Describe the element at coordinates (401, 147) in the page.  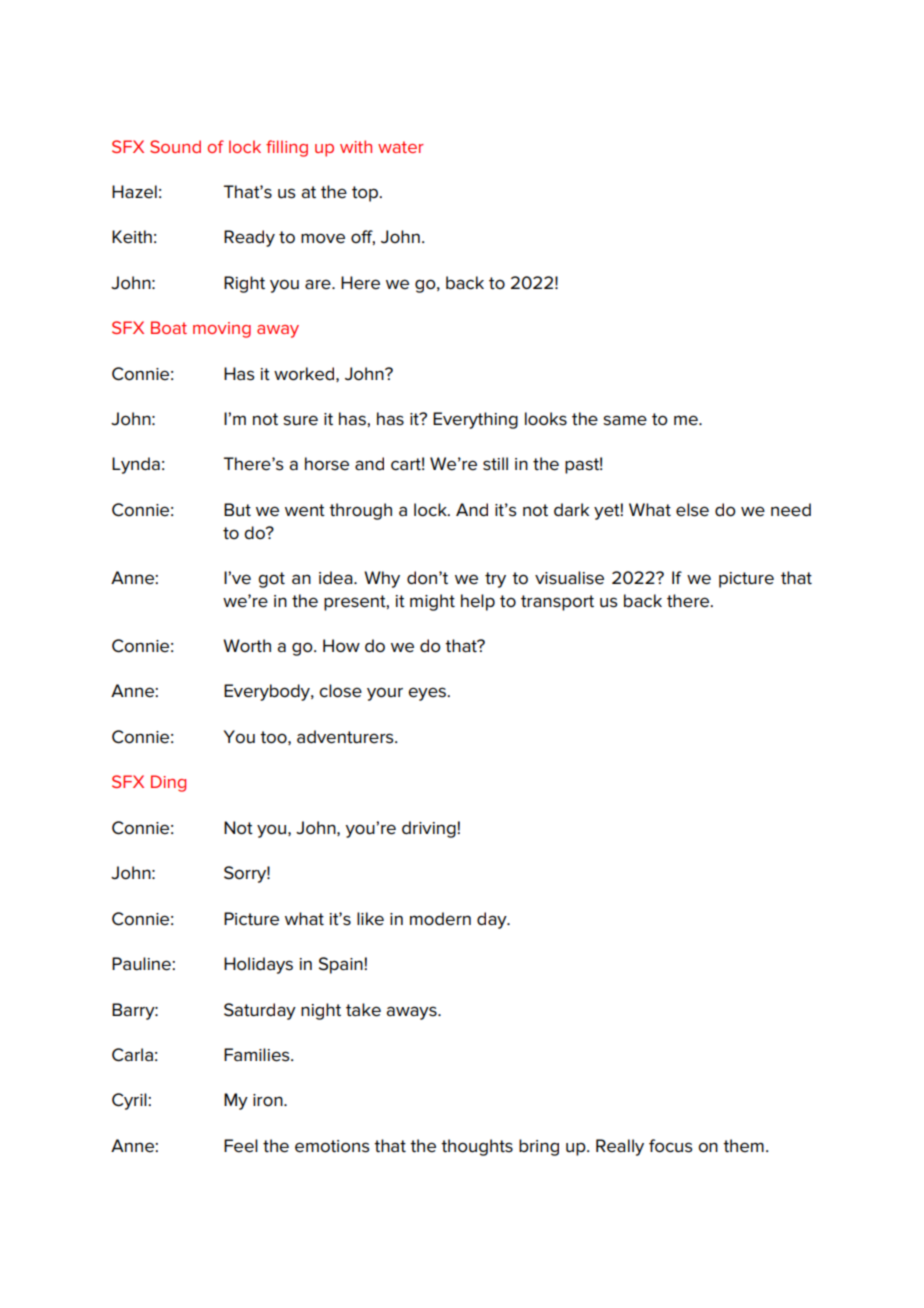
I see `water` at that location.
